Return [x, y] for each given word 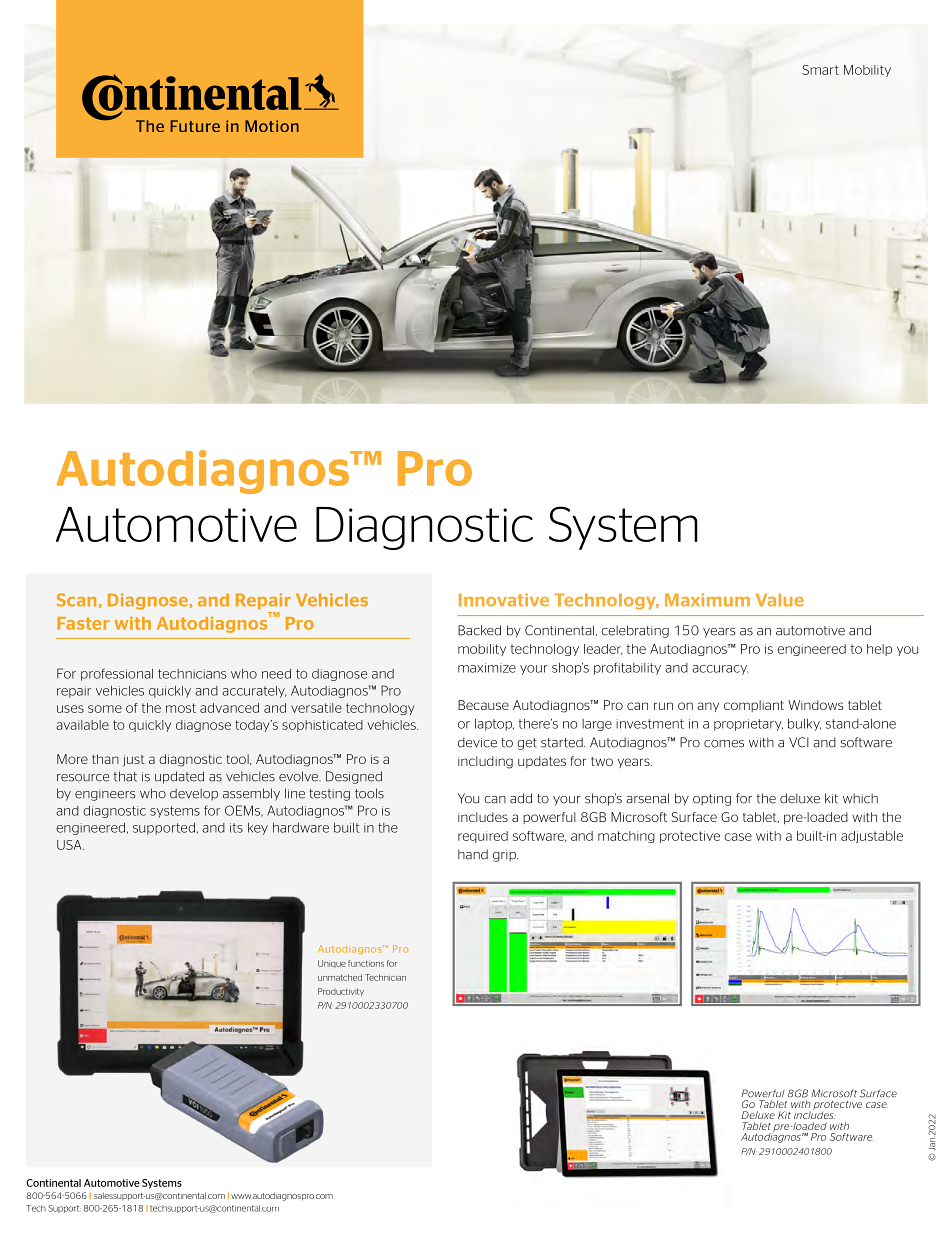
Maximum [707, 600]
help [879, 650]
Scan [76, 600]
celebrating [635, 631]
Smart [820, 70]
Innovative [504, 600]
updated [179, 777]
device [477, 742]
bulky [804, 725]
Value [780, 600]
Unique [332, 964]
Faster [83, 623]
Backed [479, 630]
